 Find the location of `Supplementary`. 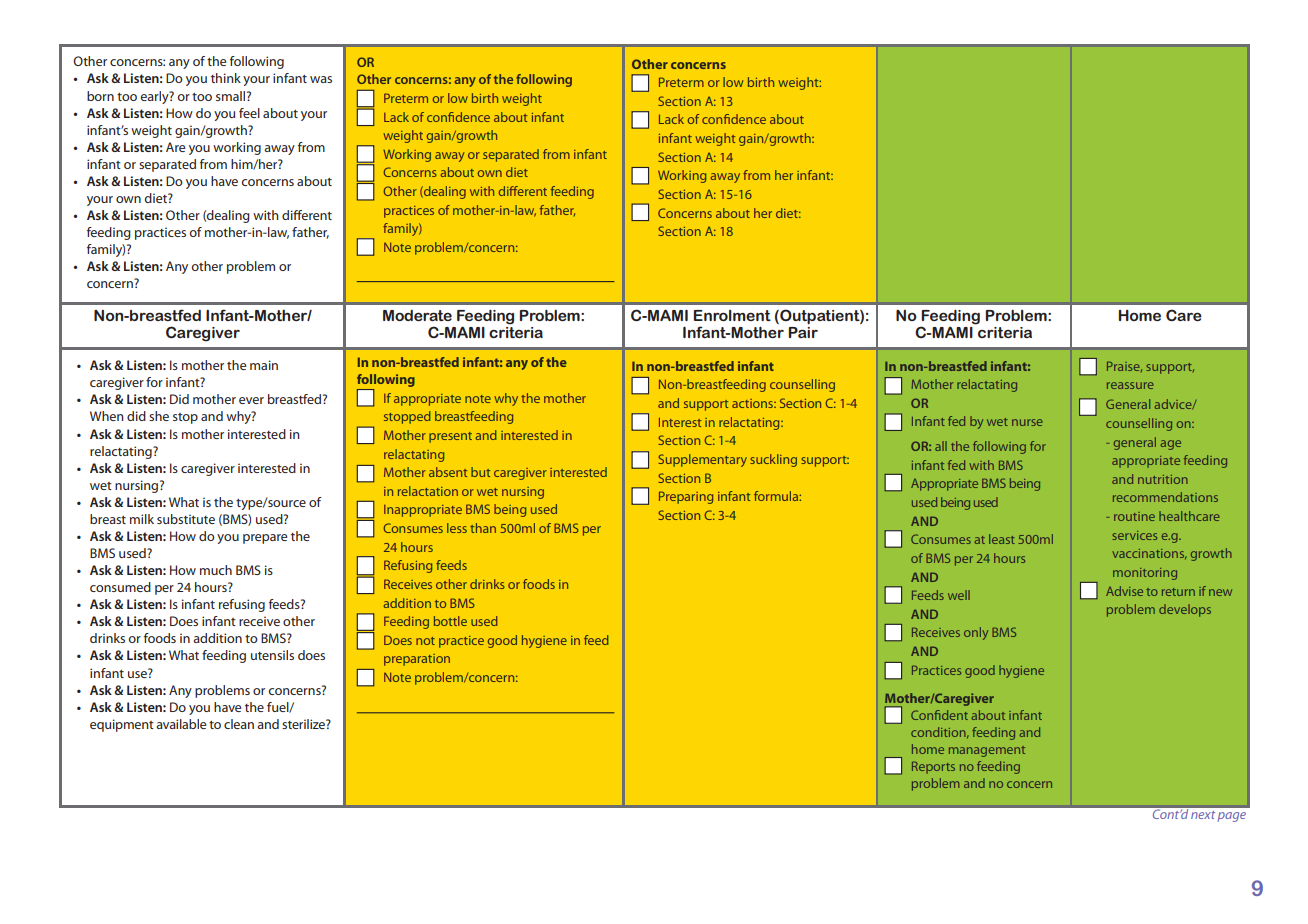

Supplementary is located at coordinates (703, 460).
